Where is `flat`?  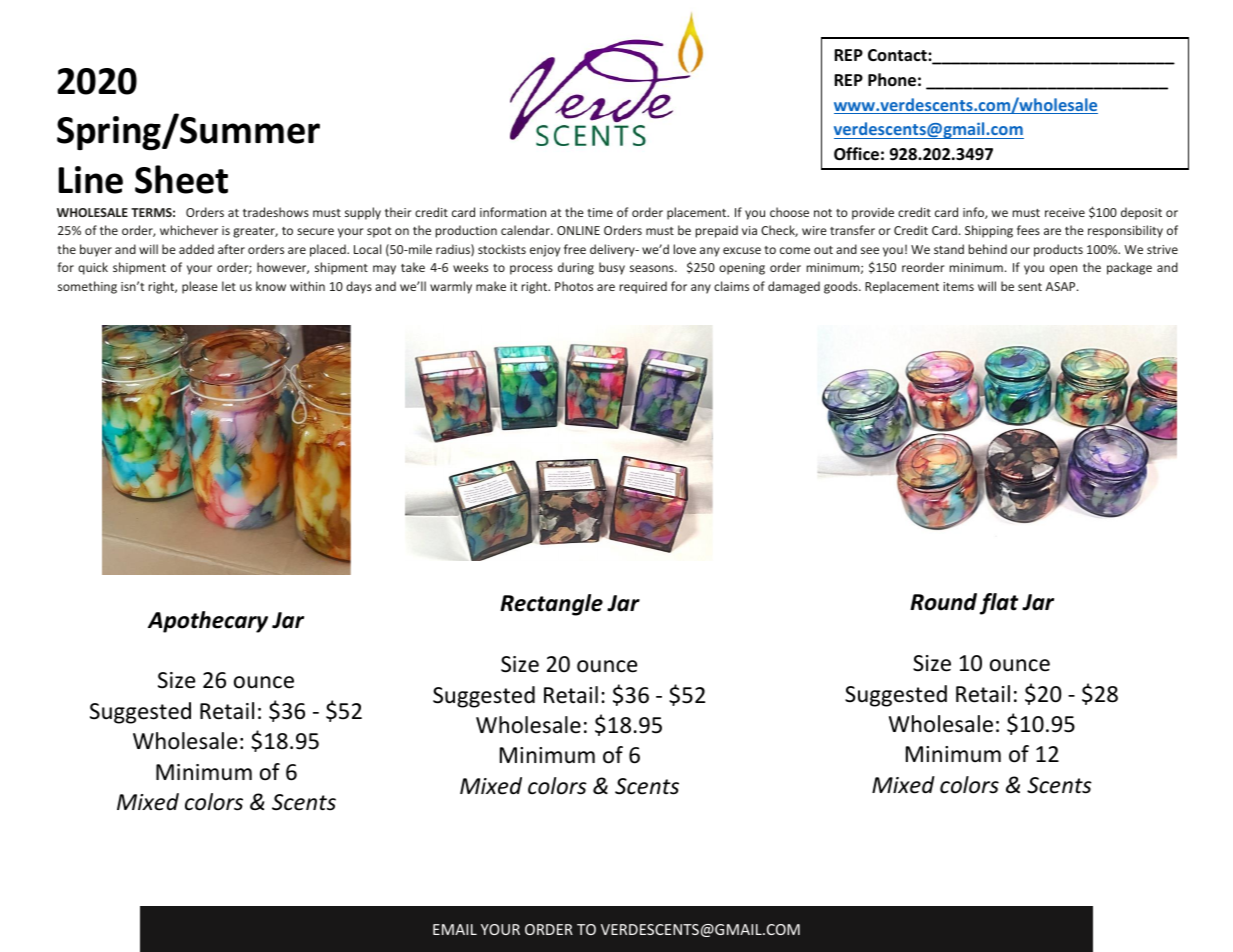
flat is located at coordinates (999, 604).
